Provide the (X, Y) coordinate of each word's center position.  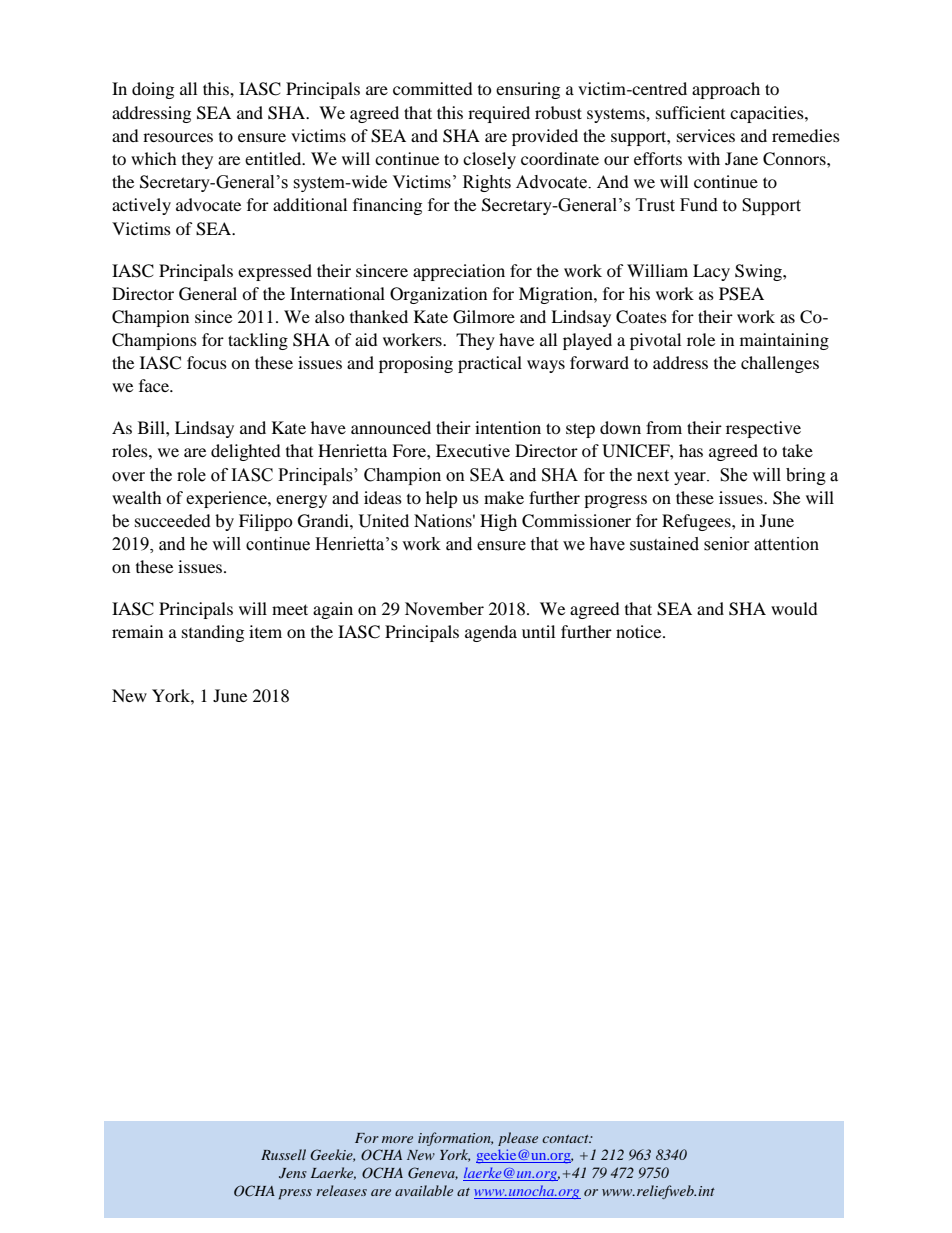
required (499, 114)
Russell (283, 1154)
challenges (780, 364)
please (518, 1139)
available (424, 1190)
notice (640, 631)
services (706, 135)
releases (341, 1190)
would (794, 608)
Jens (293, 1173)
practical (490, 364)
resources (178, 137)
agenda (491, 633)
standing (213, 633)
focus (207, 362)
